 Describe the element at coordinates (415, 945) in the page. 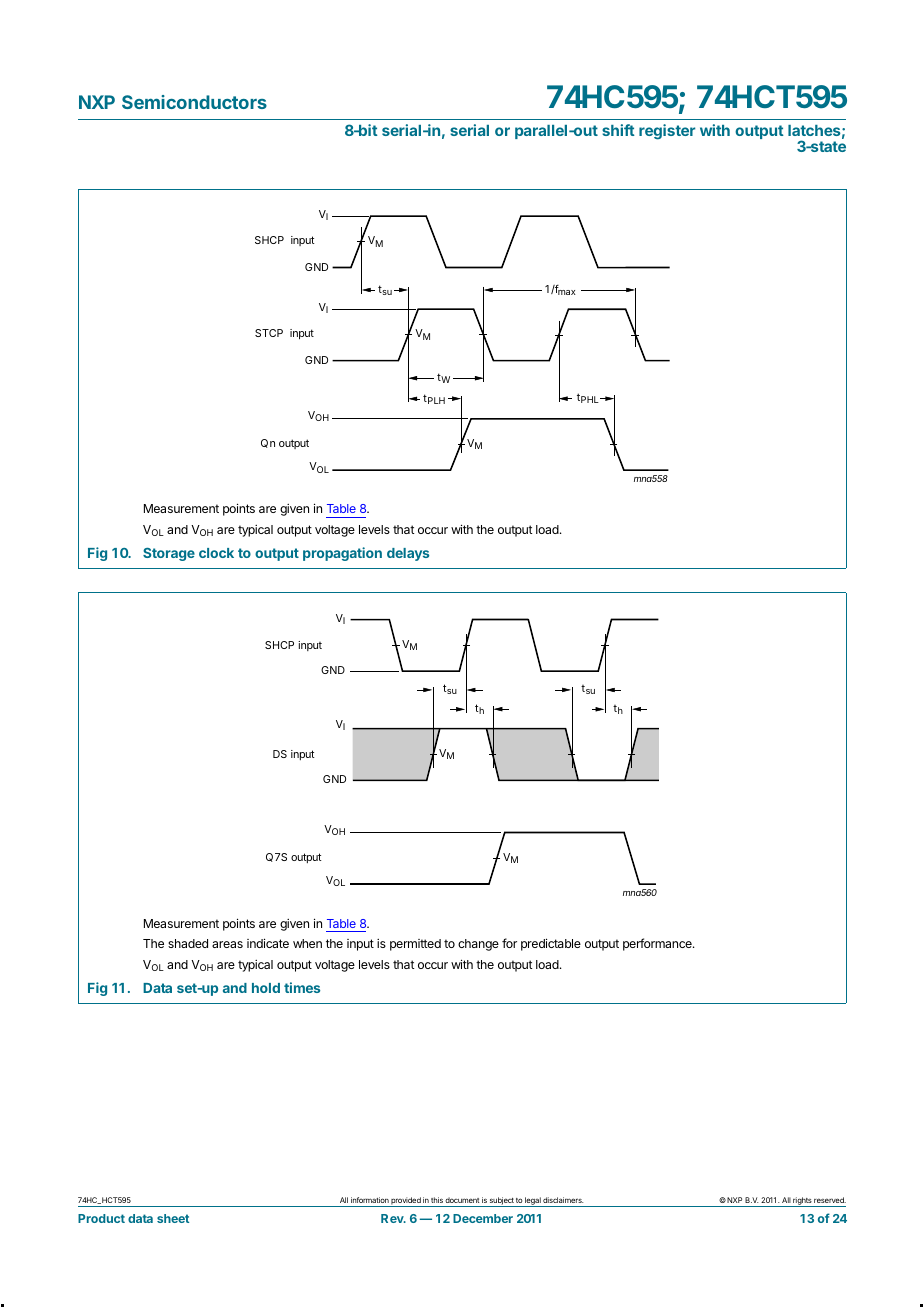

I see `permitted` at that location.
